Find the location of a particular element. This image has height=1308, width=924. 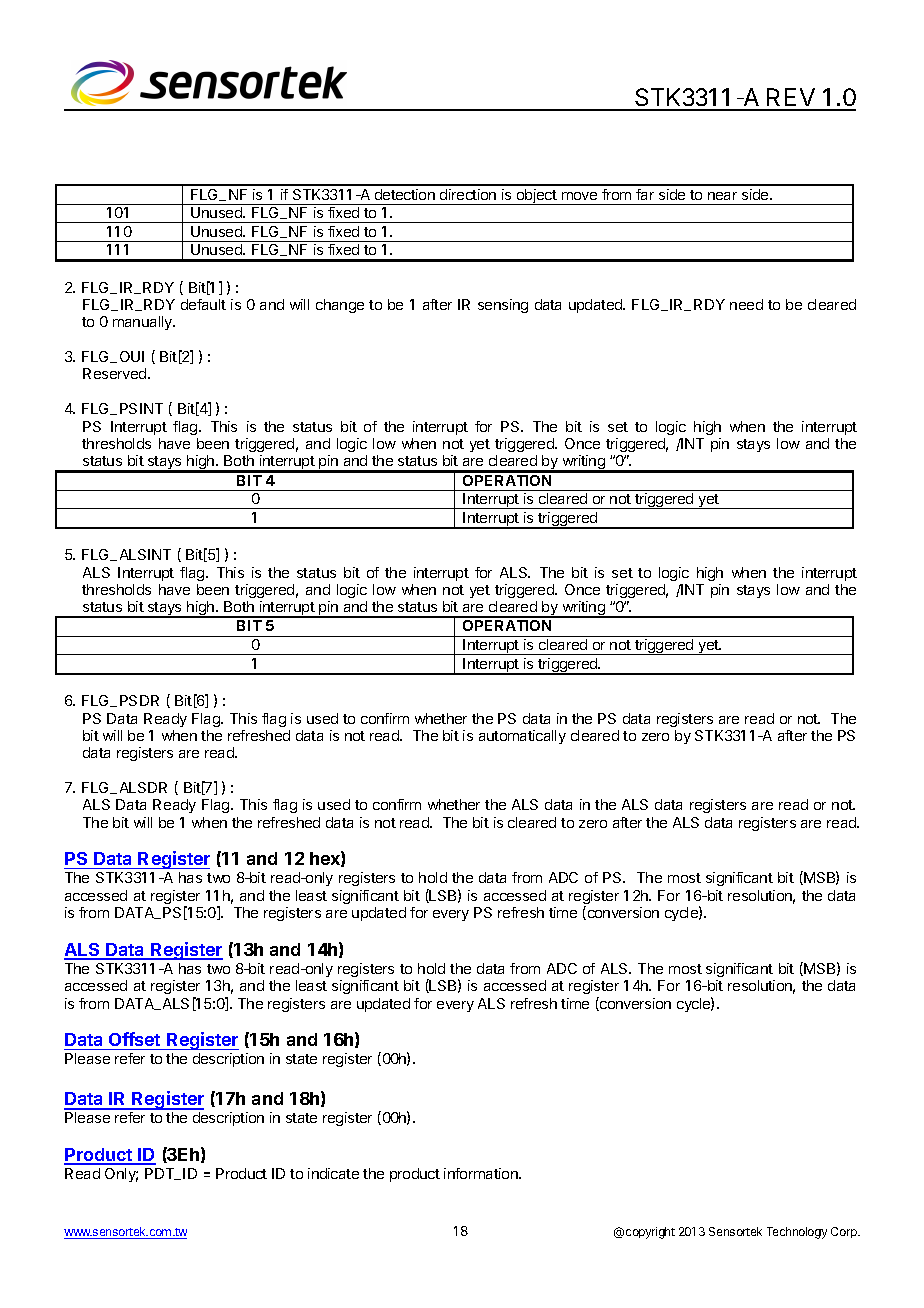

Technology is located at coordinates (797, 1233).
